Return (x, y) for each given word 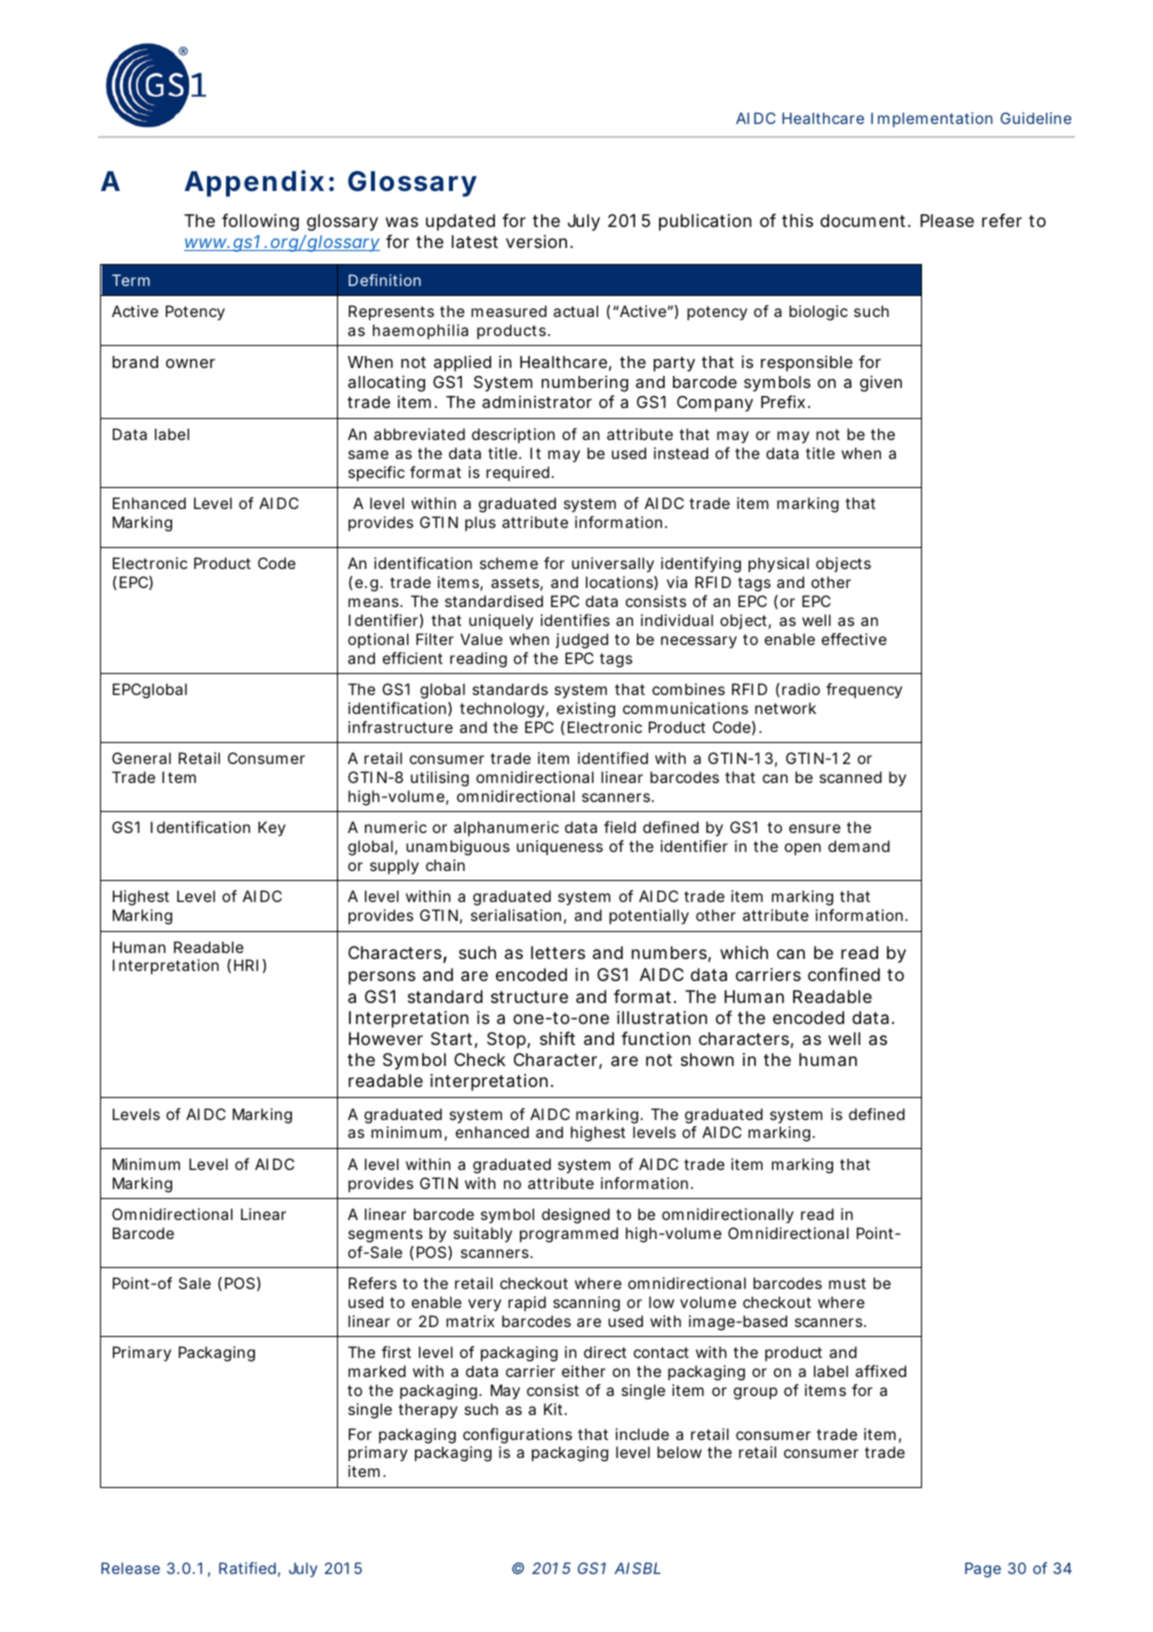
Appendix (254, 183)
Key (272, 828)
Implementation (932, 119)
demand (859, 846)
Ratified (247, 1568)
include (642, 1434)
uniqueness (560, 847)
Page (983, 1570)
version (536, 241)
